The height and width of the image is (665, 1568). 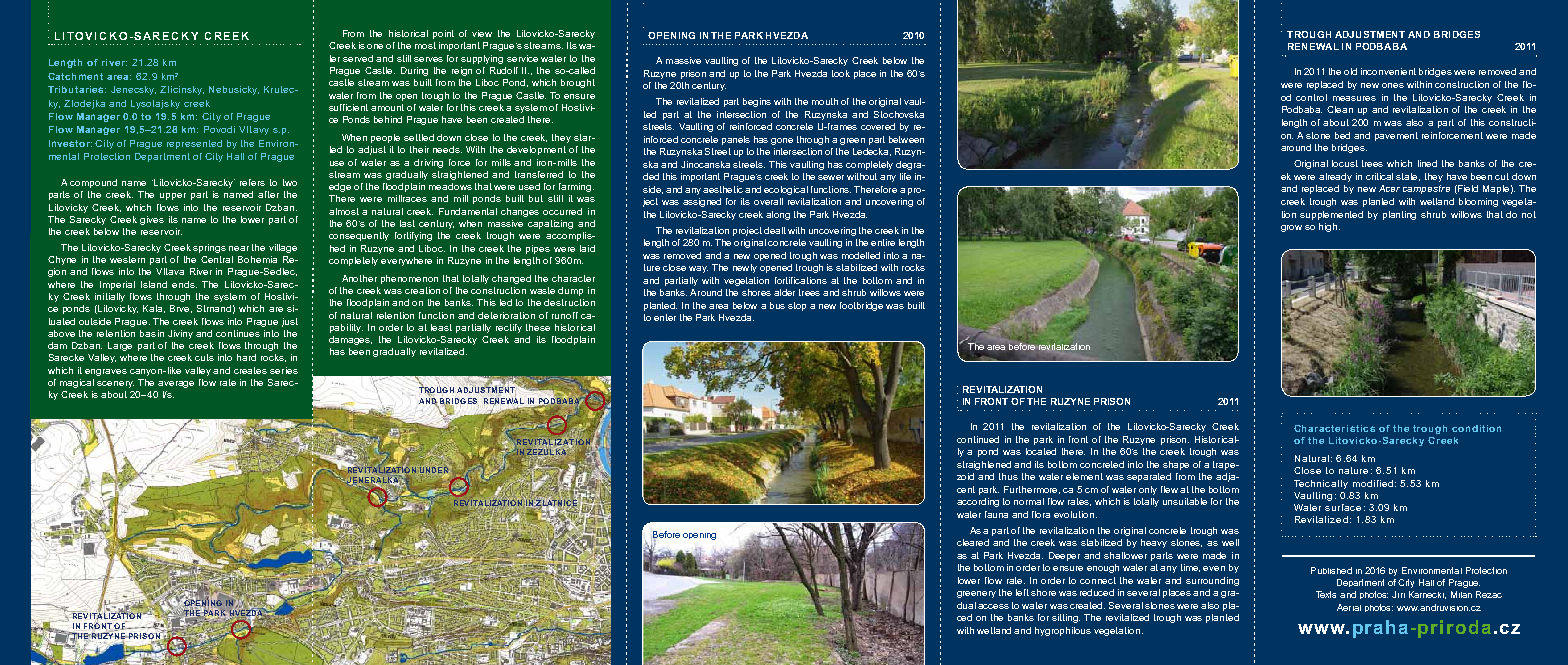 What do you see at coordinates (176, 384) in the image?
I see `average` at bounding box center [176, 384].
